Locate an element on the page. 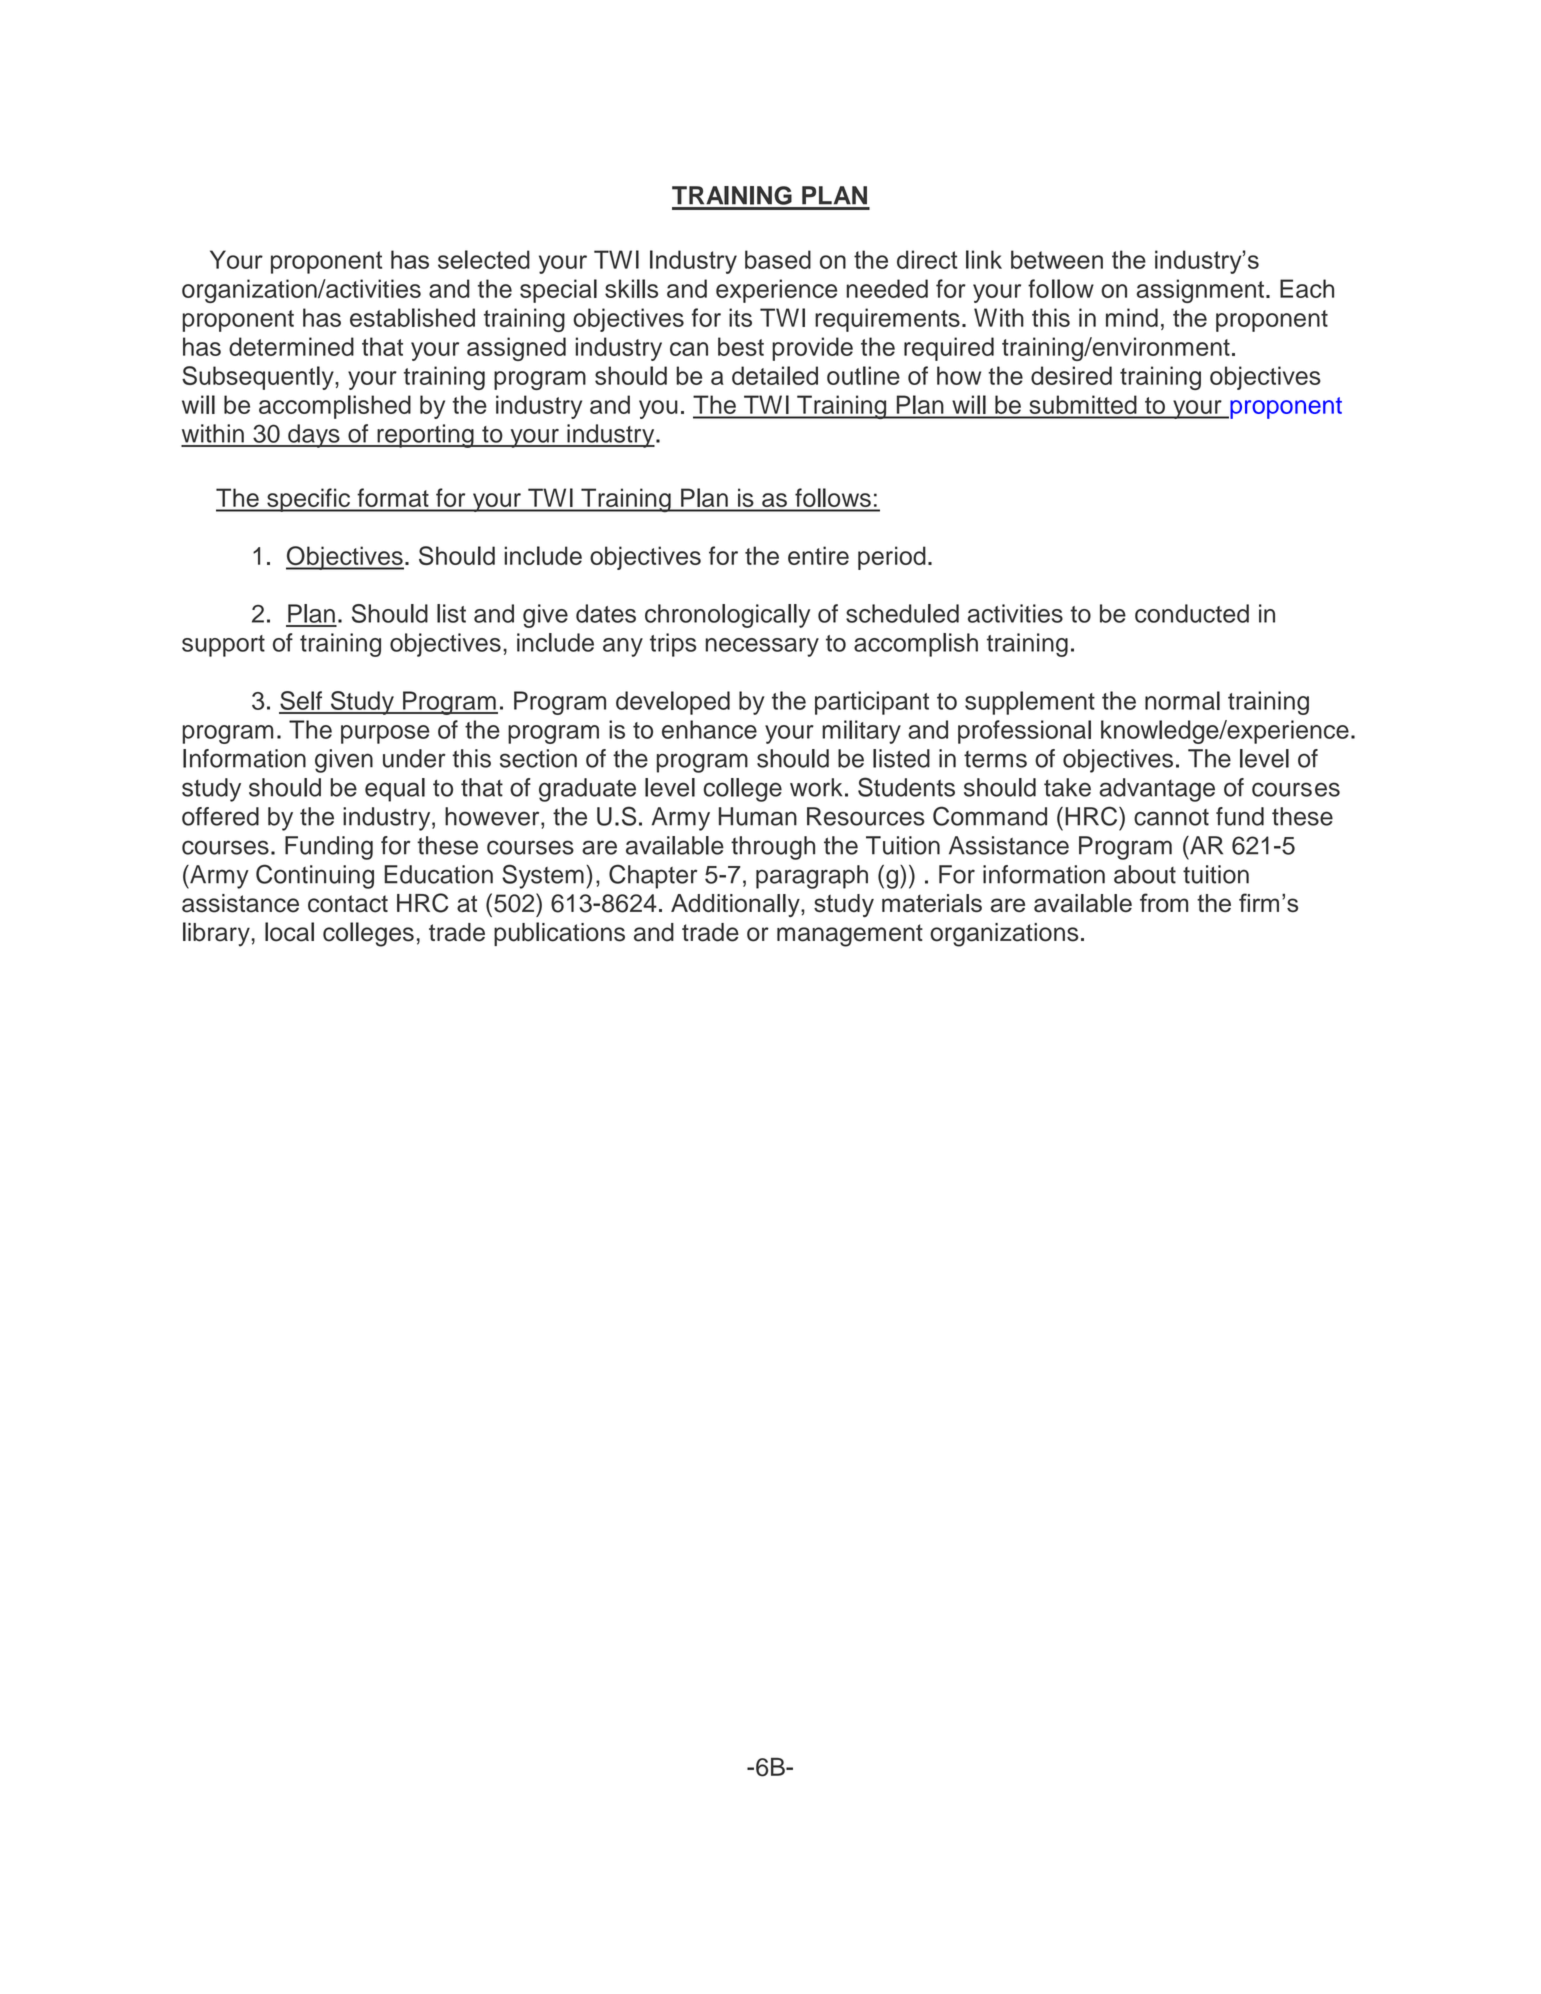  contact is located at coordinates (348, 904).
